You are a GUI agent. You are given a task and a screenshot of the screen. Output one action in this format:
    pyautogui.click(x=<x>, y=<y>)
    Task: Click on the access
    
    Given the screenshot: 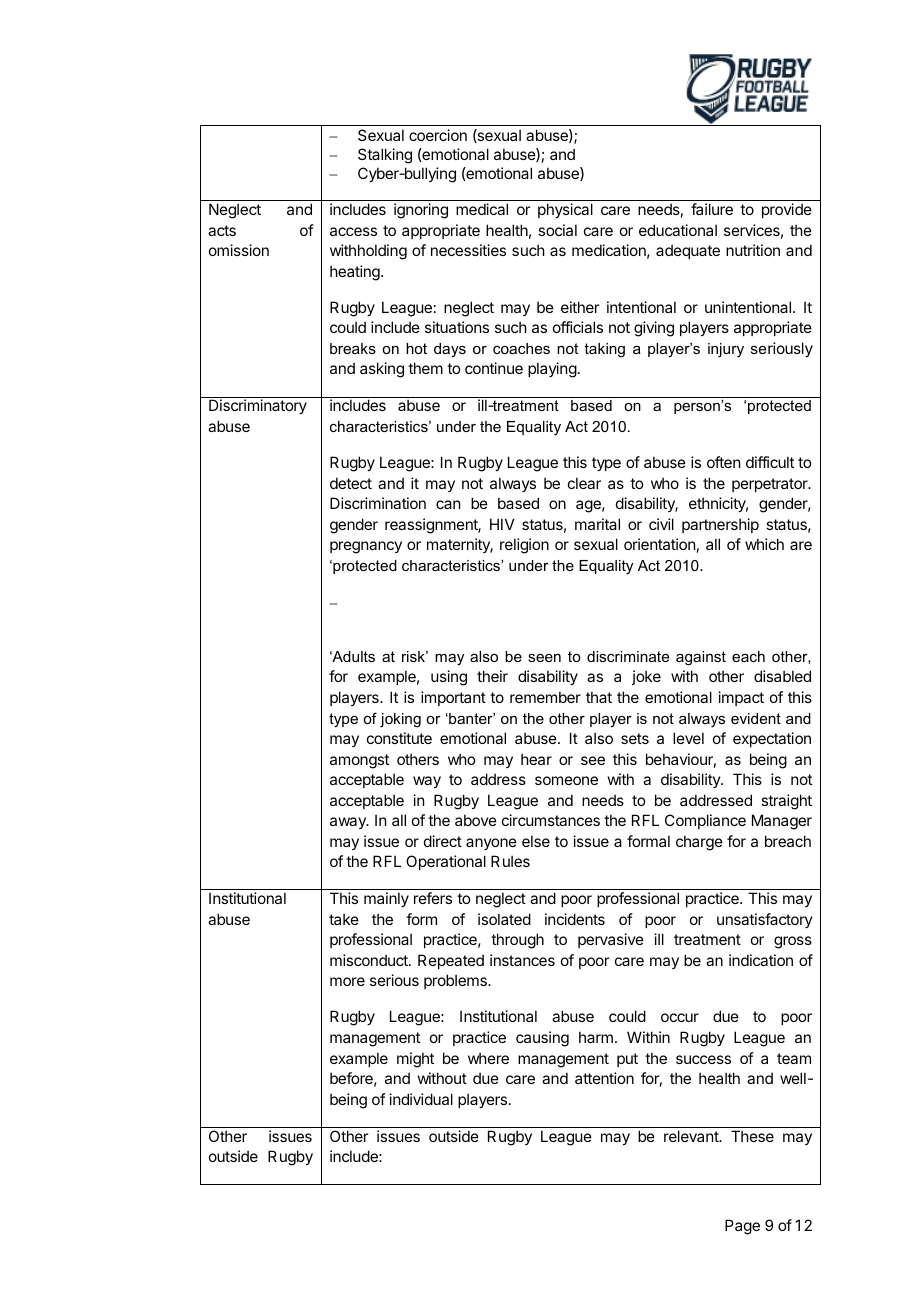 What is the action you would take?
    pyautogui.click(x=353, y=231)
